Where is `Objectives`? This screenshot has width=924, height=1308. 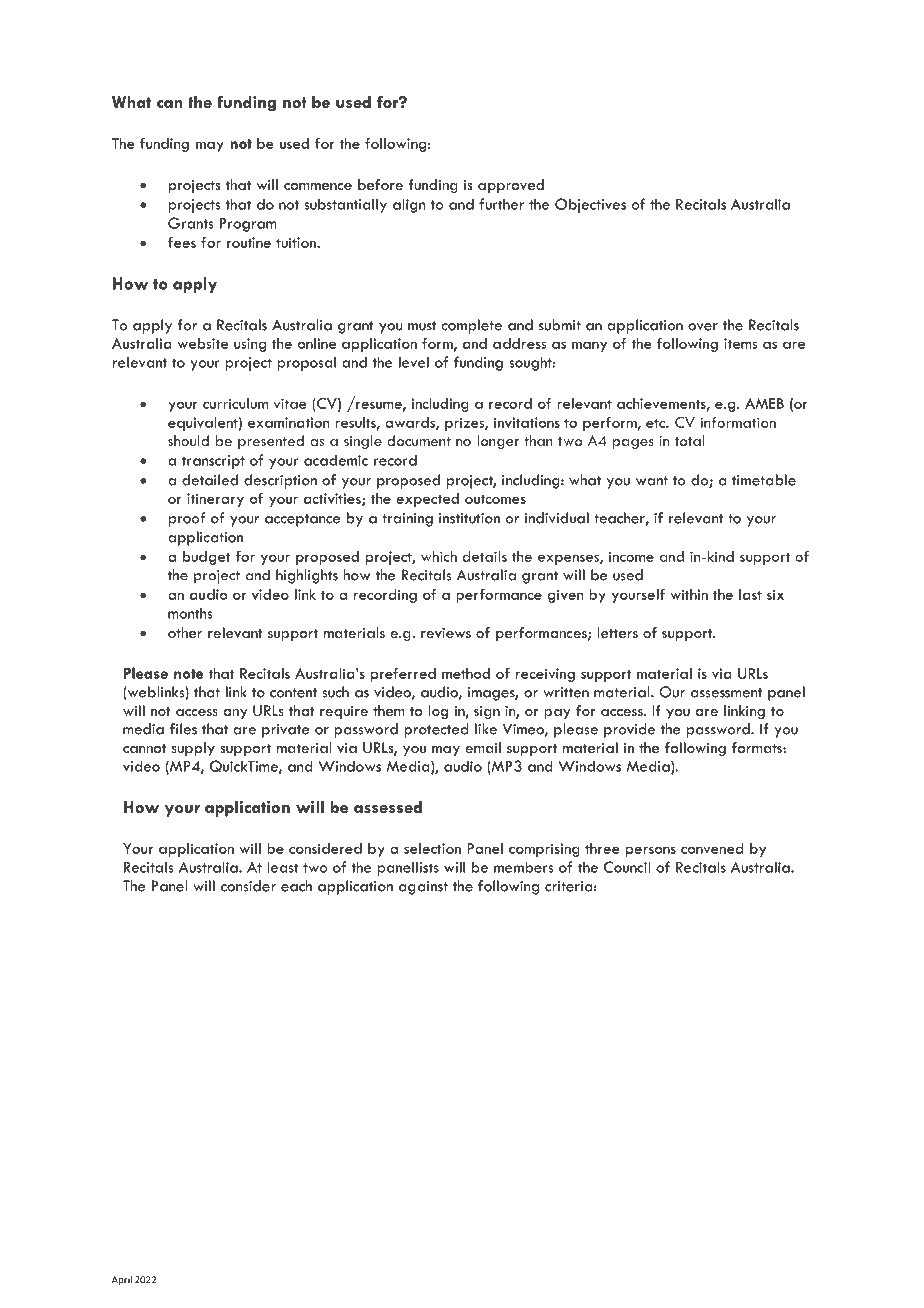 Objectives is located at coordinates (590, 205).
